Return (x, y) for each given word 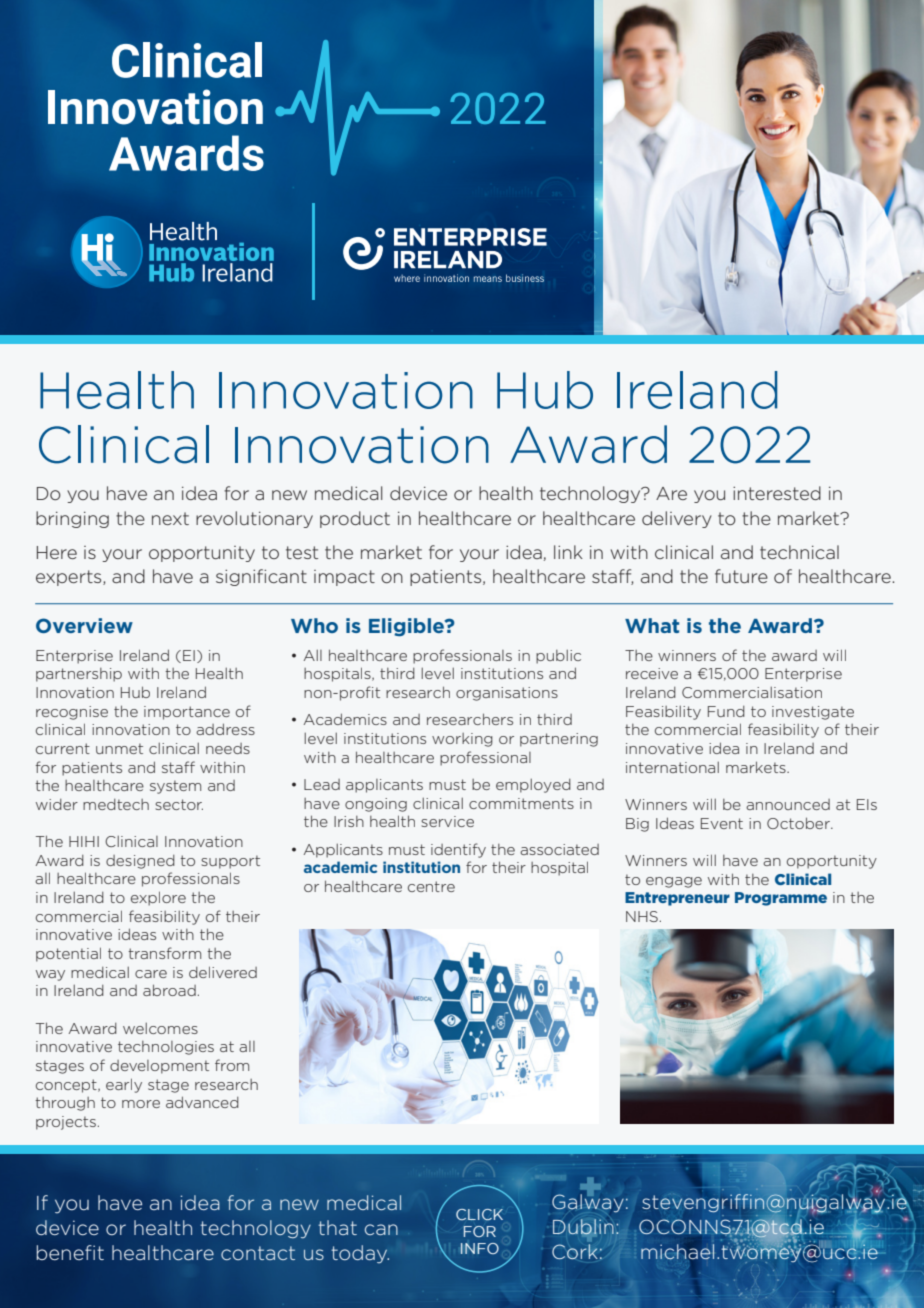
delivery (677, 519)
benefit (70, 1252)
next (170, 518)
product (355, 519)
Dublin (583, 1227)
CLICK (479, 1214)
